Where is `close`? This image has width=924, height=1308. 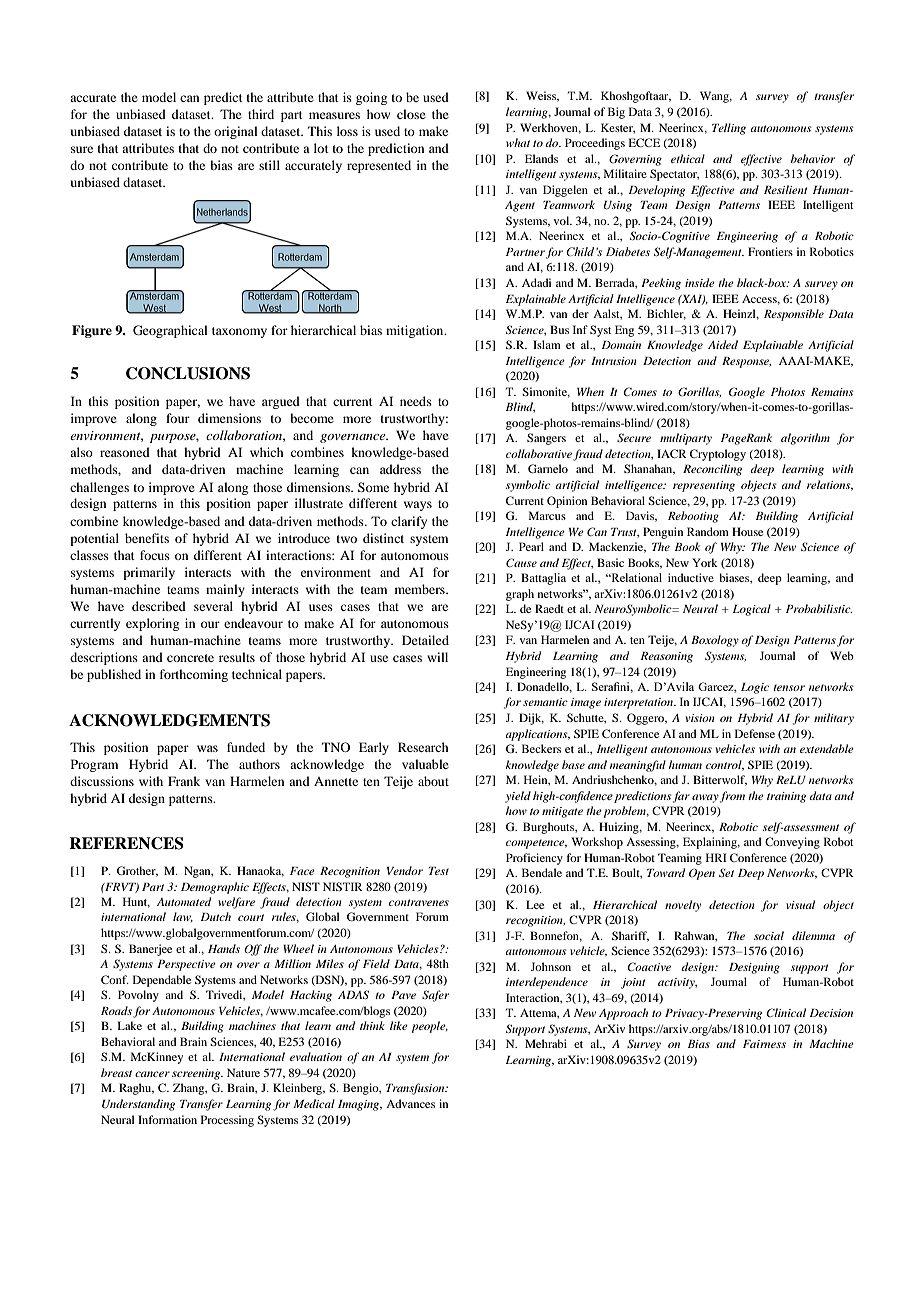
close is located at coordinates (411, 114).
